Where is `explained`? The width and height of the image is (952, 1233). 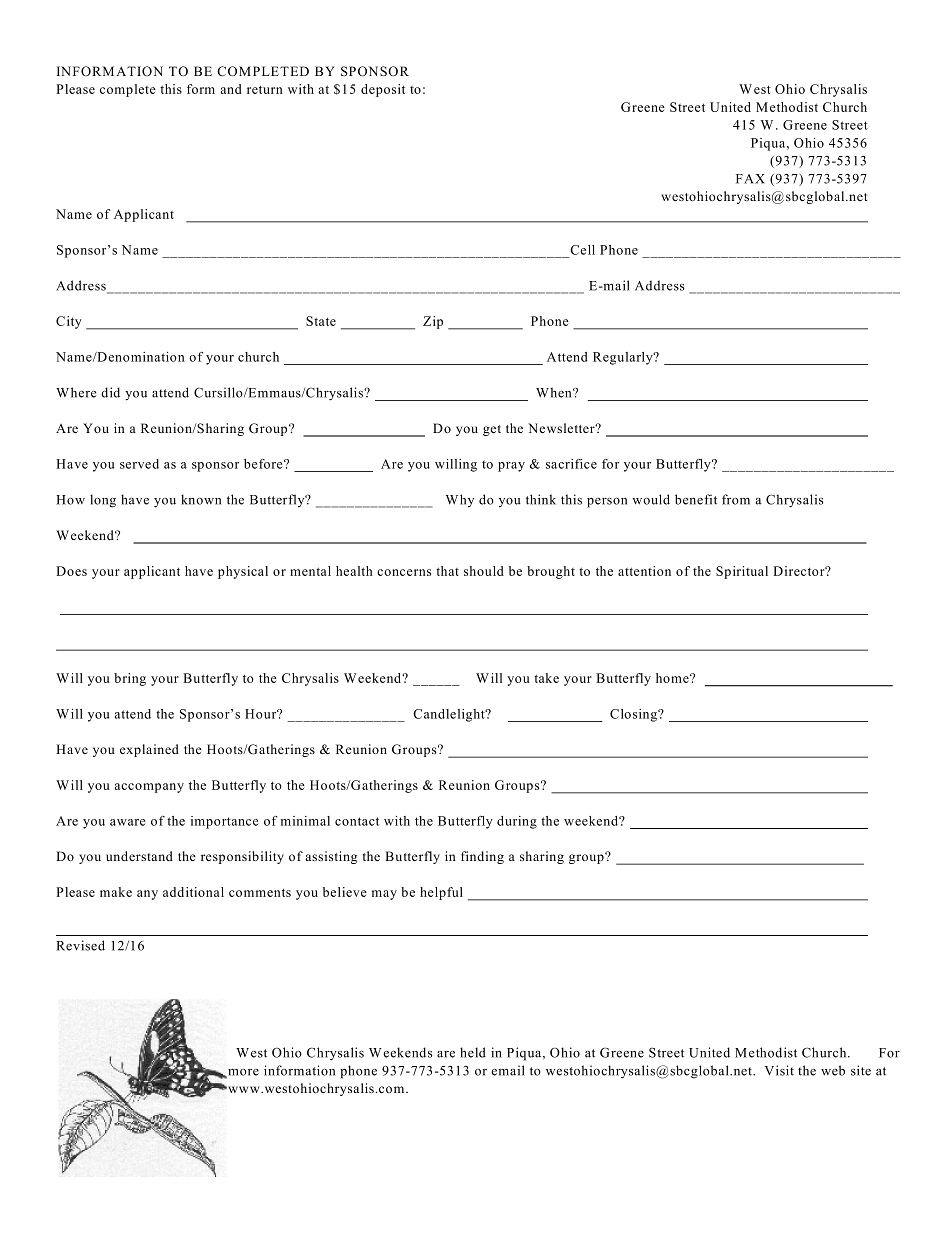
explained is located at coordinates (149, 750).
